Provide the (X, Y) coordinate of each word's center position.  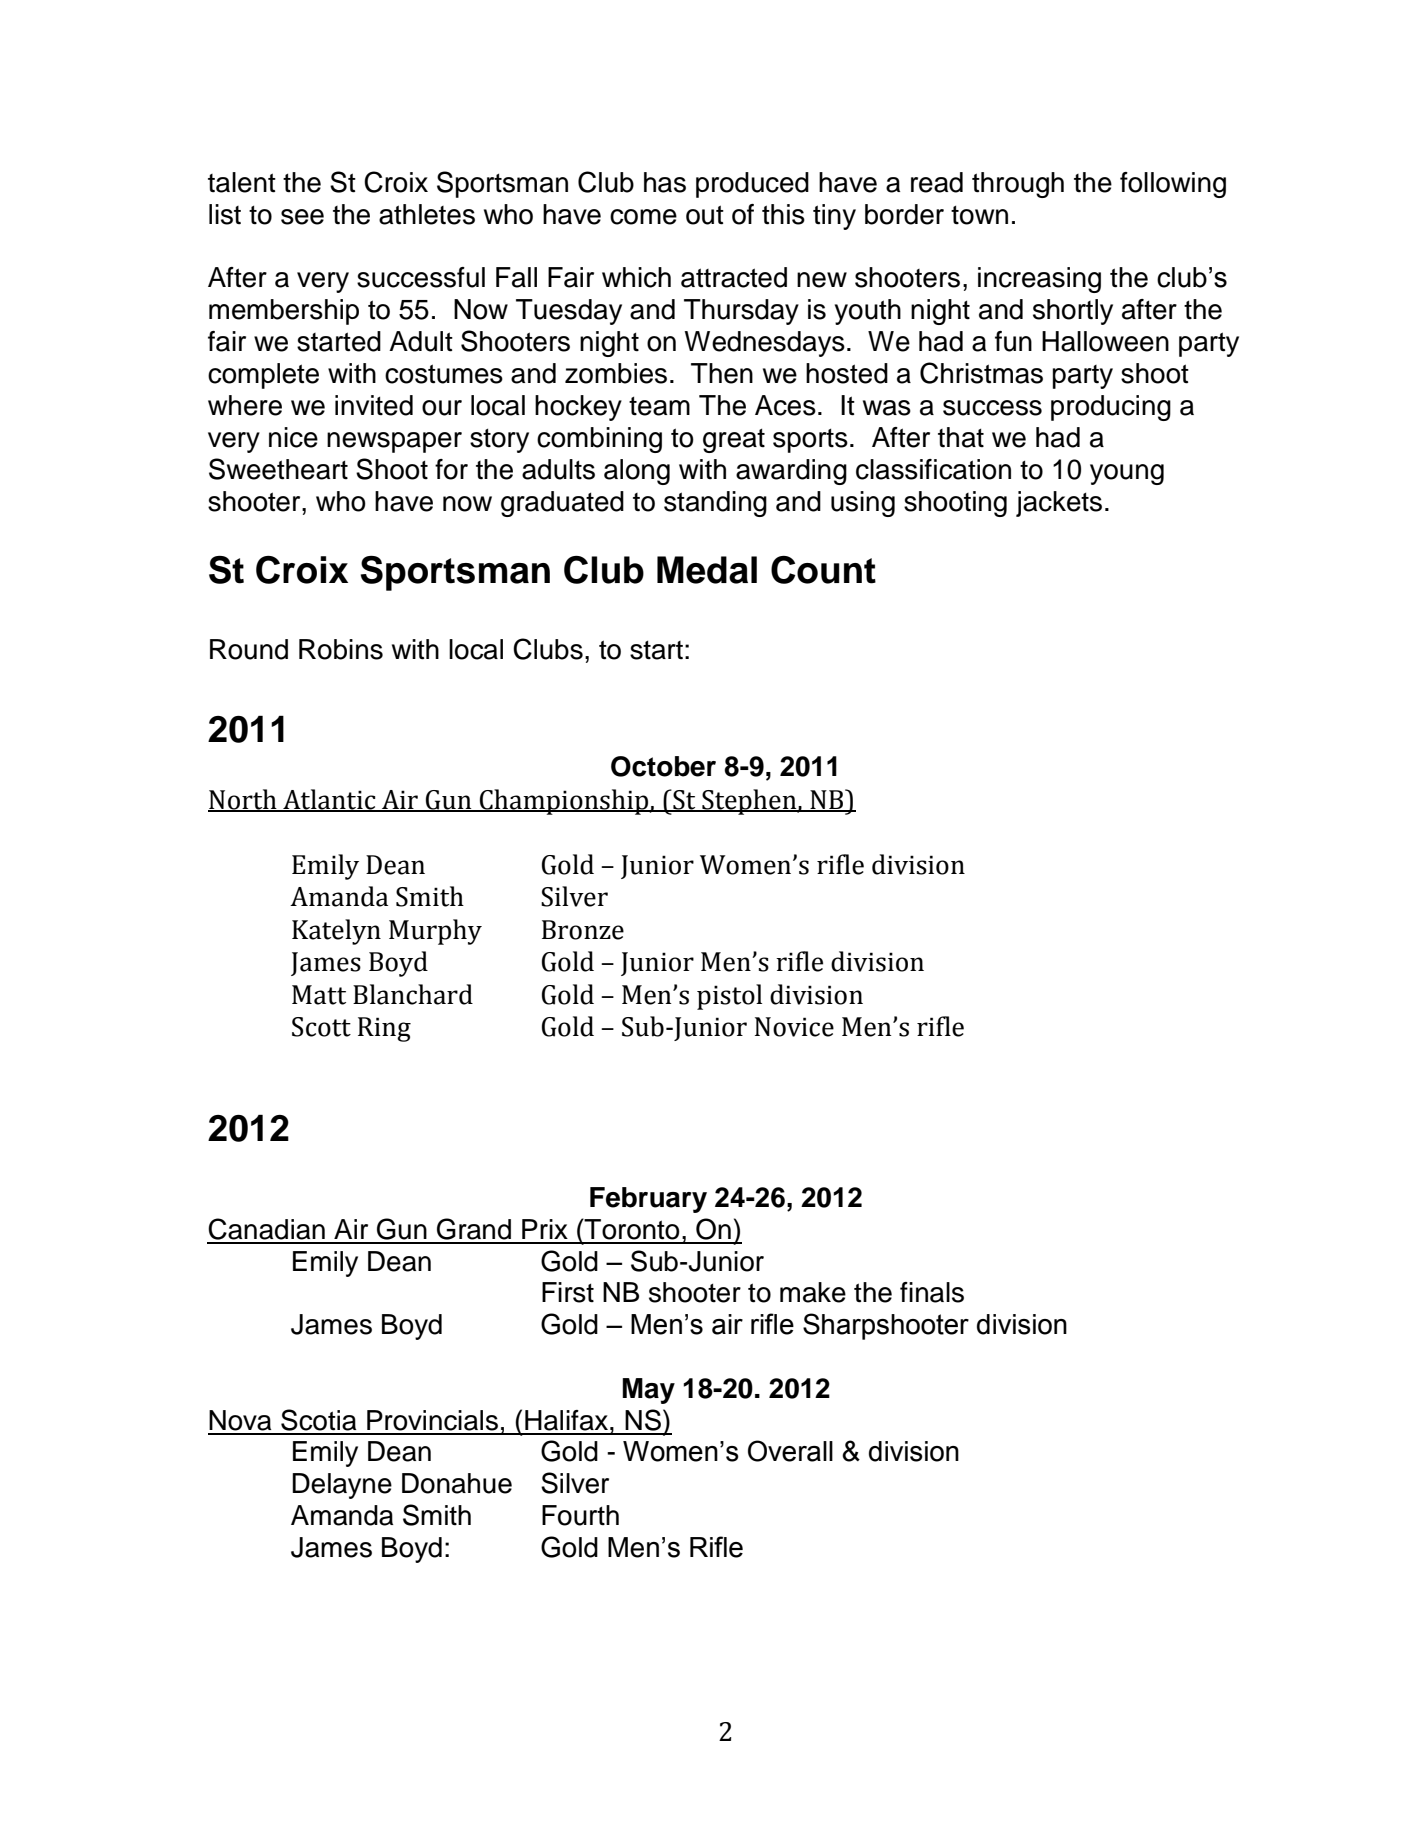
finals (932, 1292)
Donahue (457, 1483)
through (1018, 185)
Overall (790, 1451)
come (643, 217)
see (302, 217)
